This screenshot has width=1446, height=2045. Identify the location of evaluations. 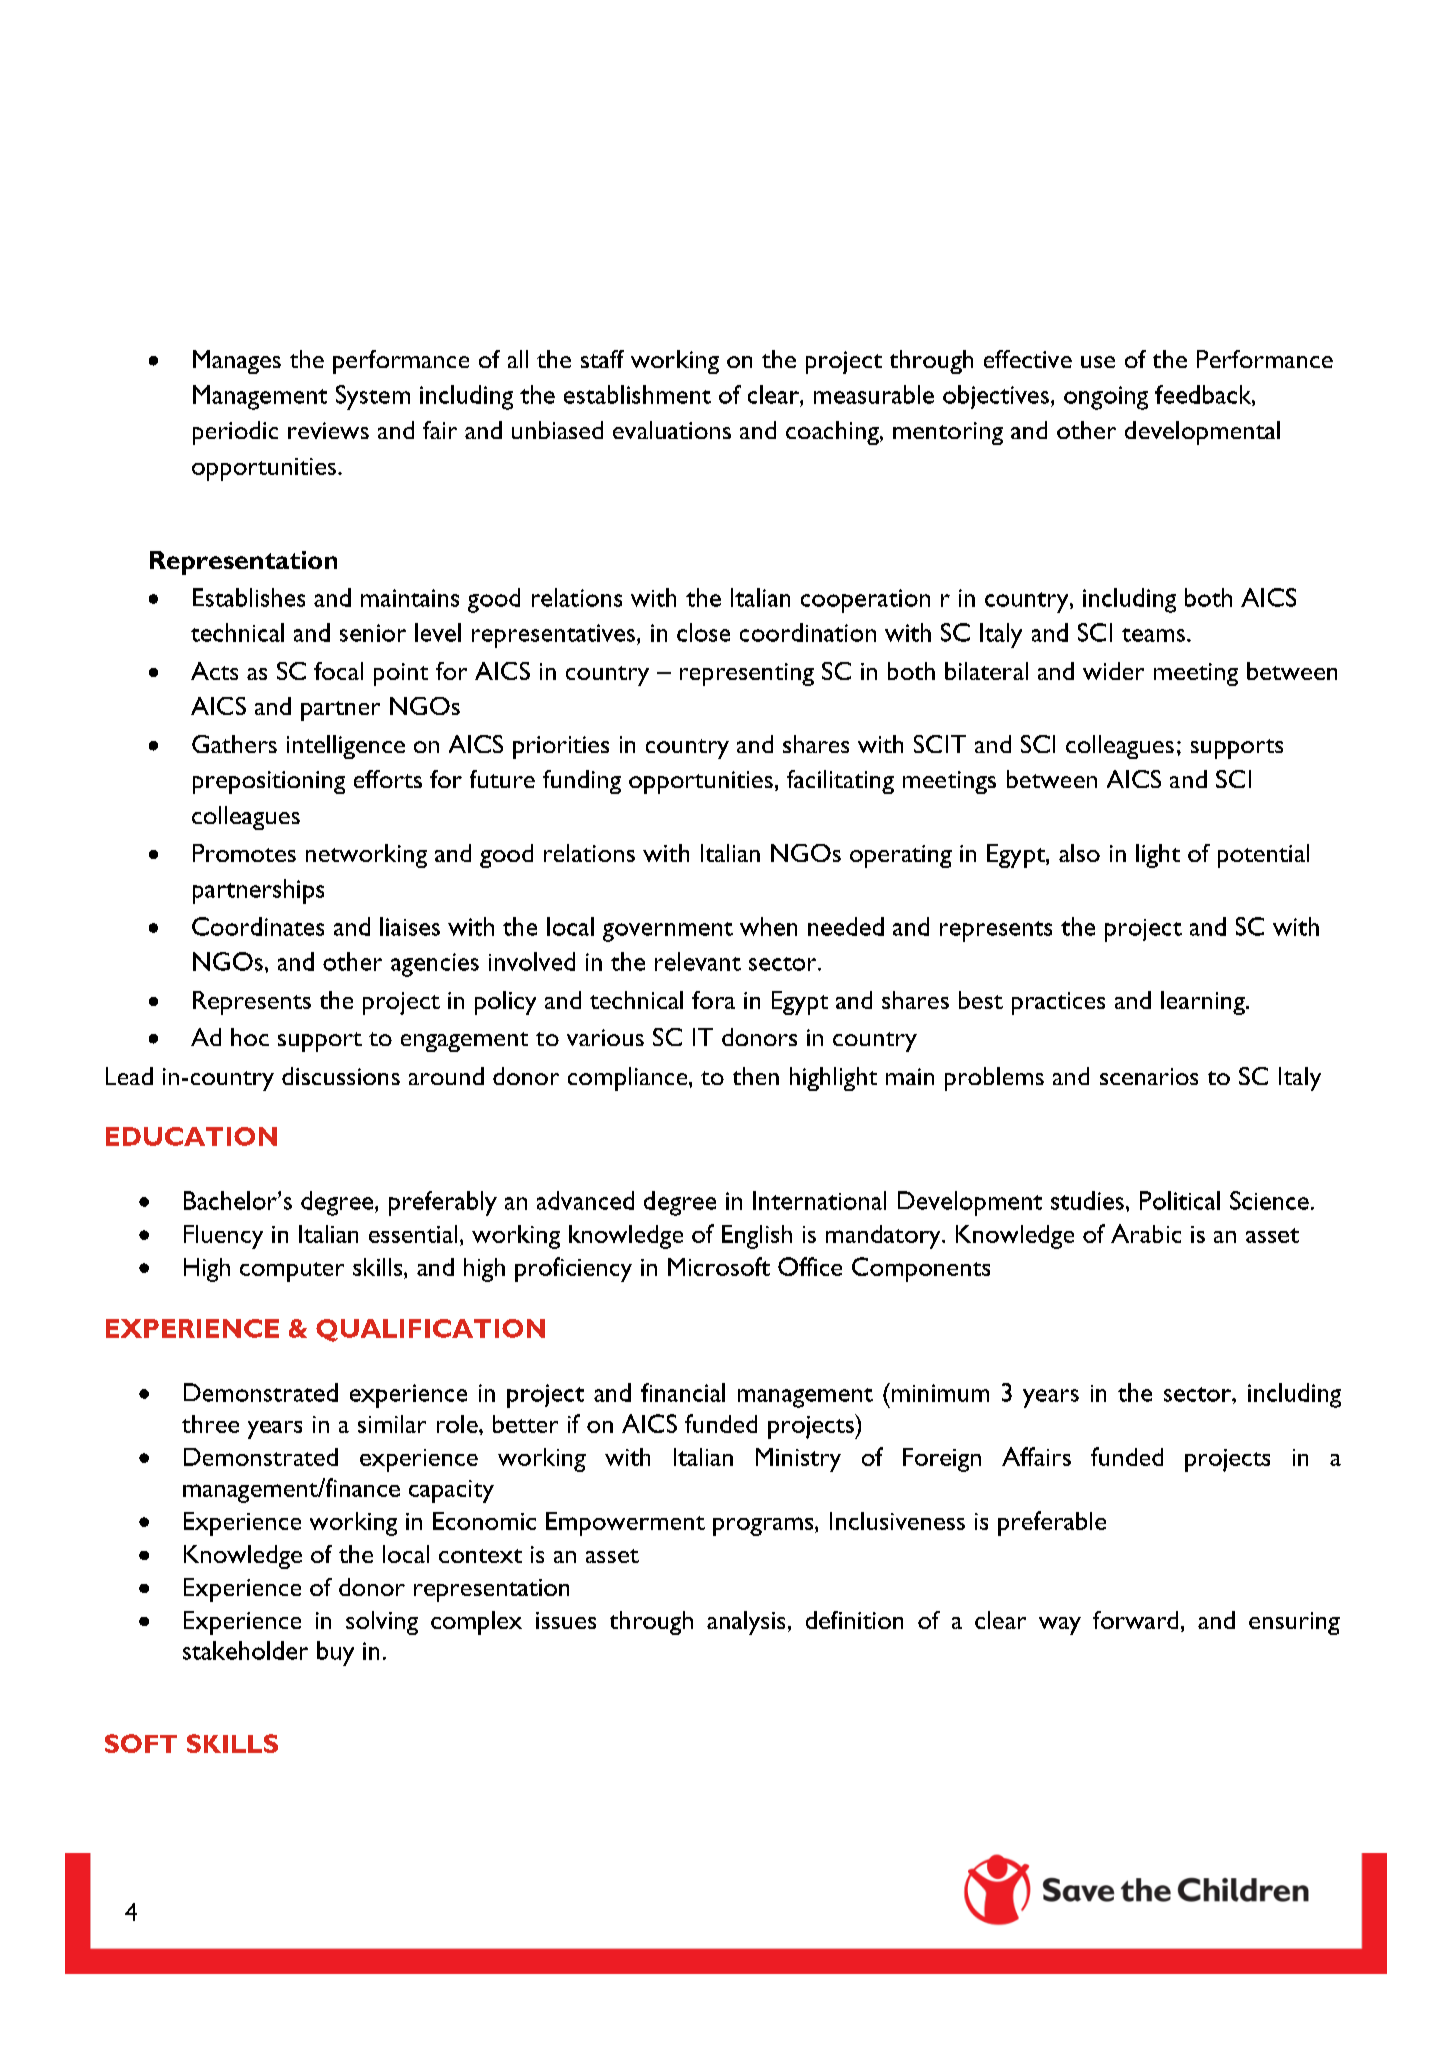
(672, 430).
